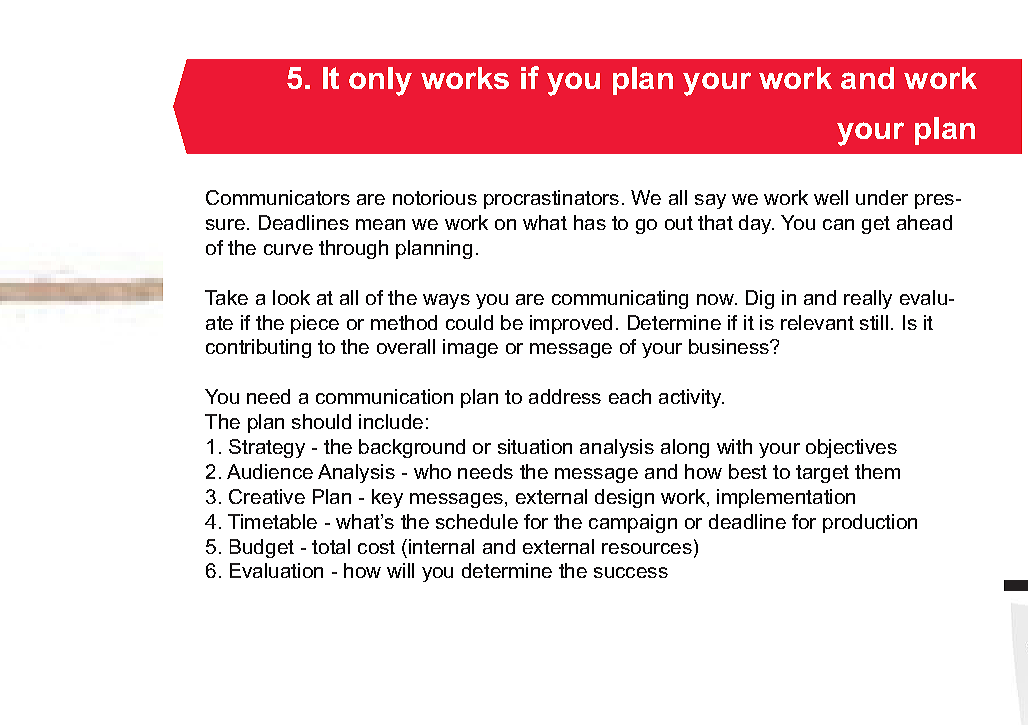 Image resolution: width=1028 pixels, height=725 pixels. I want to click on Strategy, so click(267, 448).
